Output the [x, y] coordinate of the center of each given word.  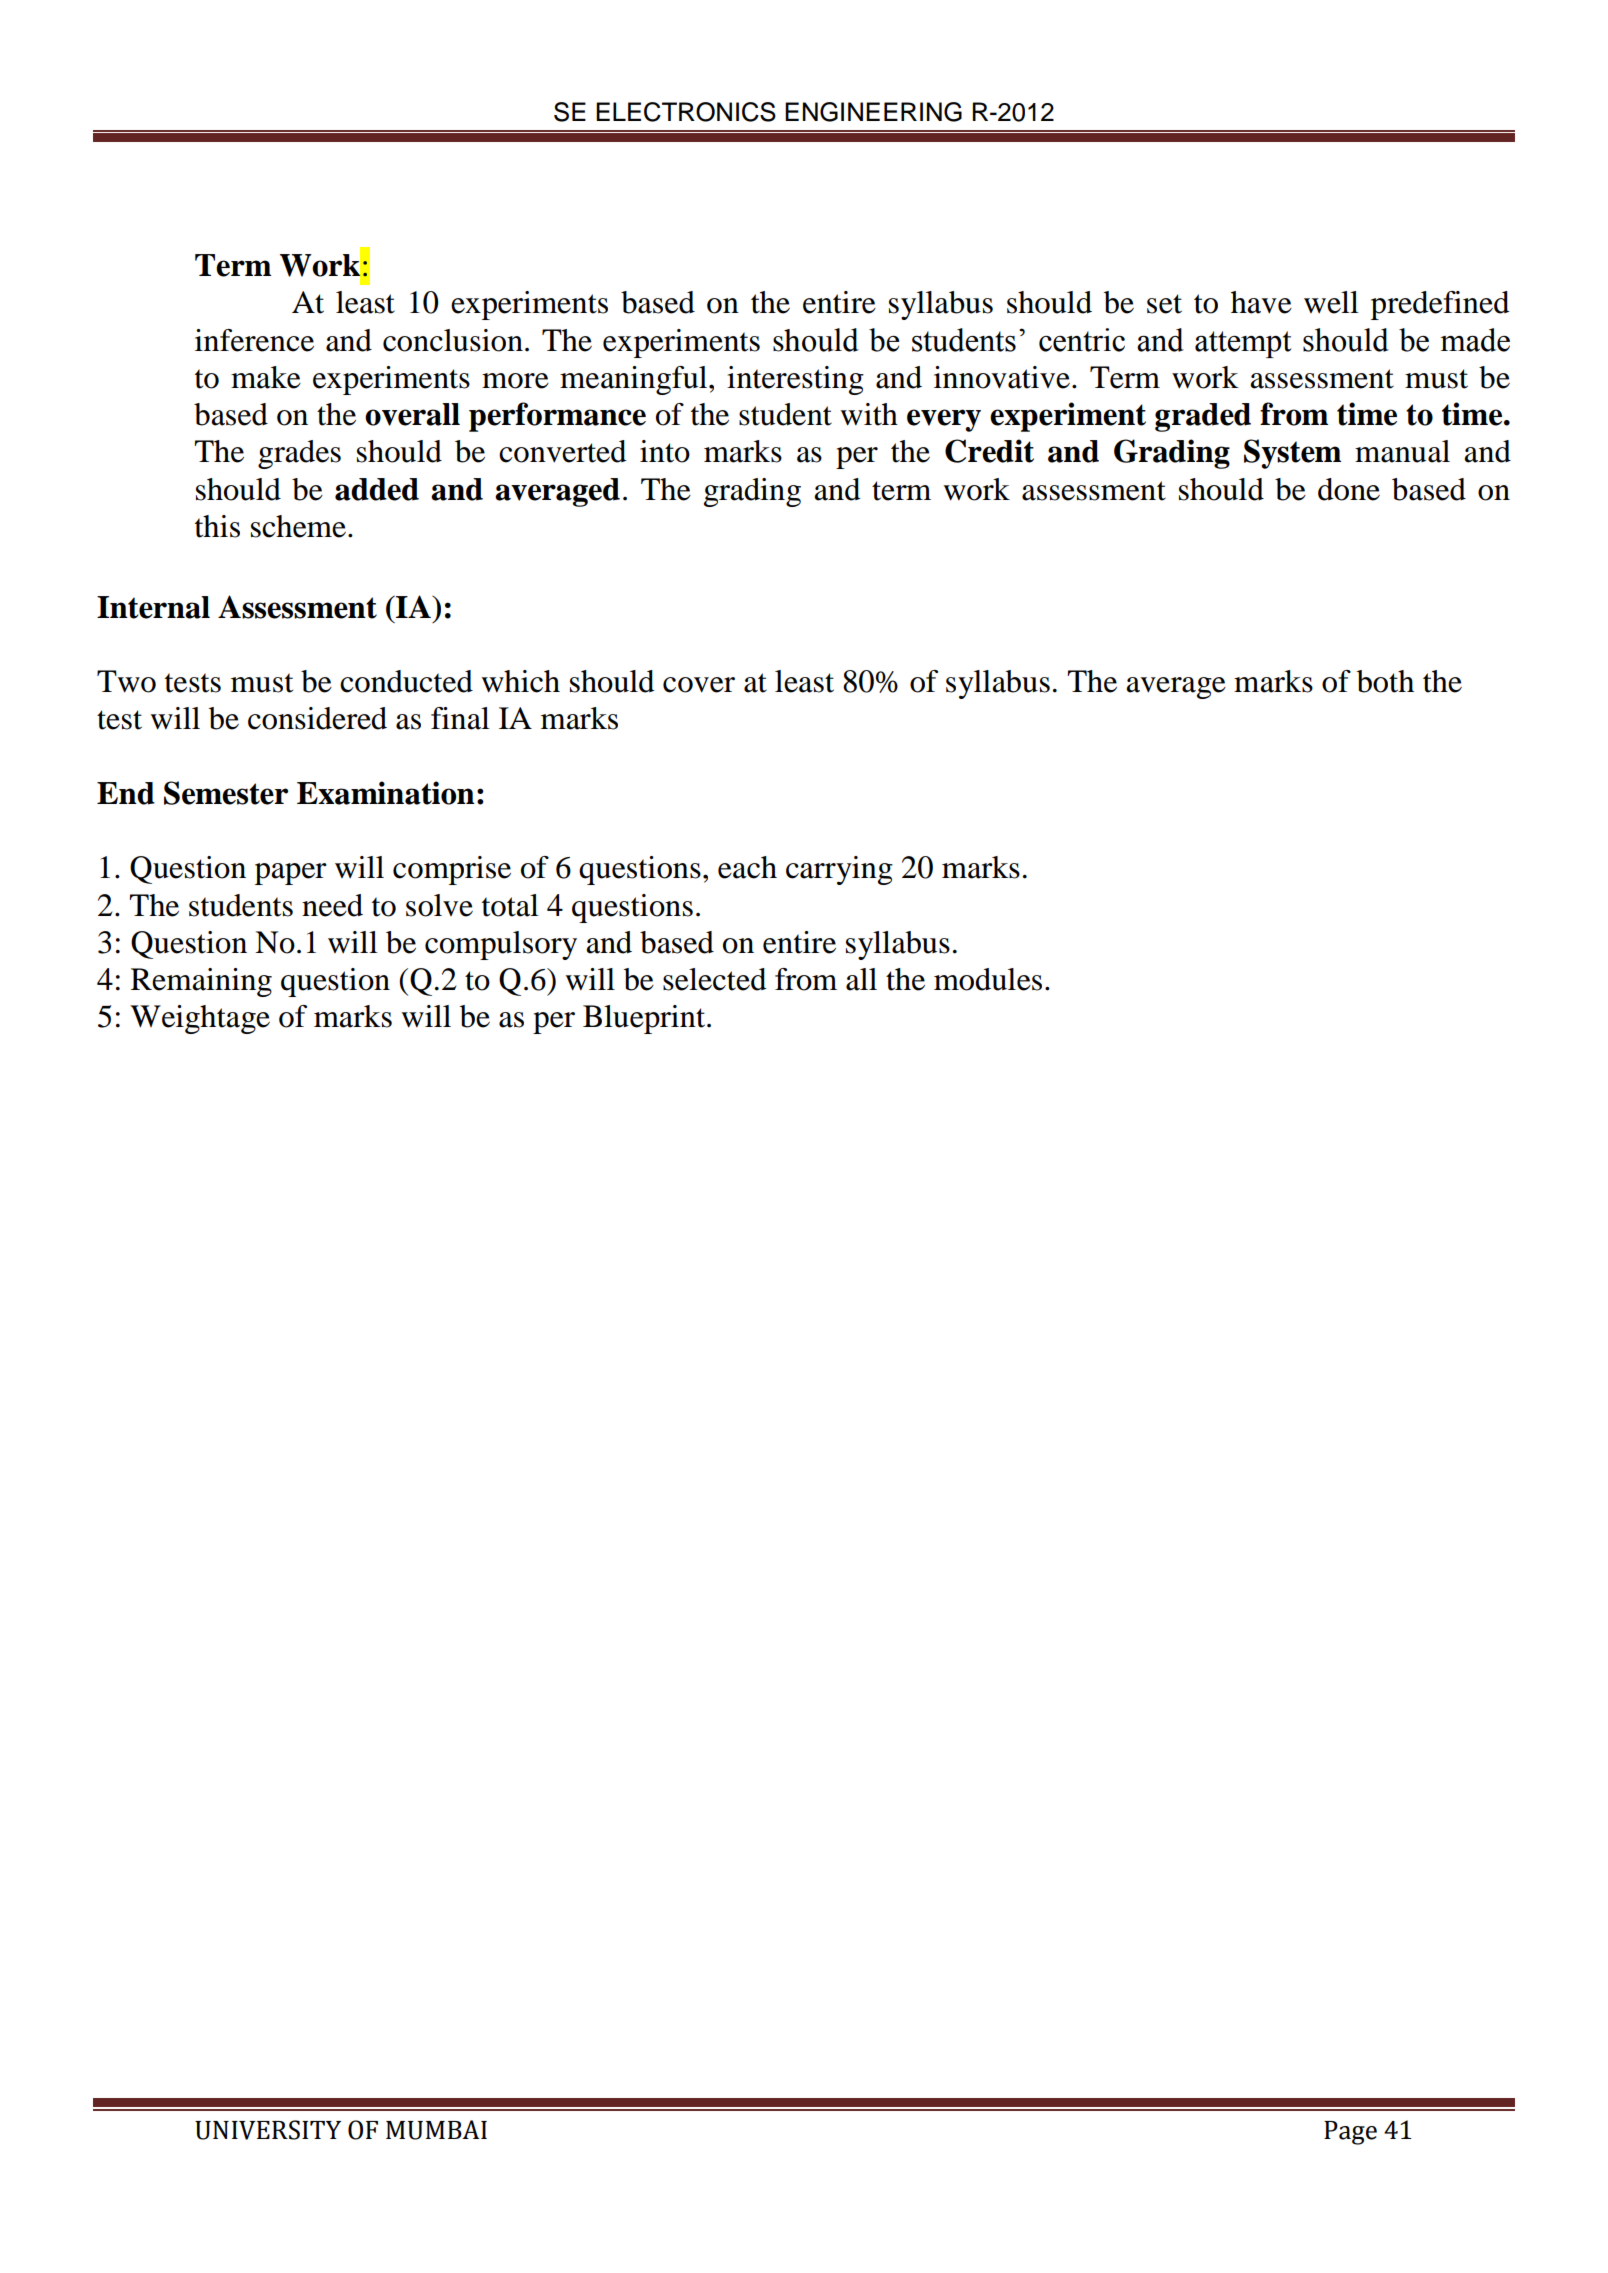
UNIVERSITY [268, 2130]
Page [1350, 2133]
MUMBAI [436, 2130]
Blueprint [645, 1019]
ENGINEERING [873, 112]
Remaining [201, 982]
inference [254, 340]
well [1331, 302]
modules [988, 979]
